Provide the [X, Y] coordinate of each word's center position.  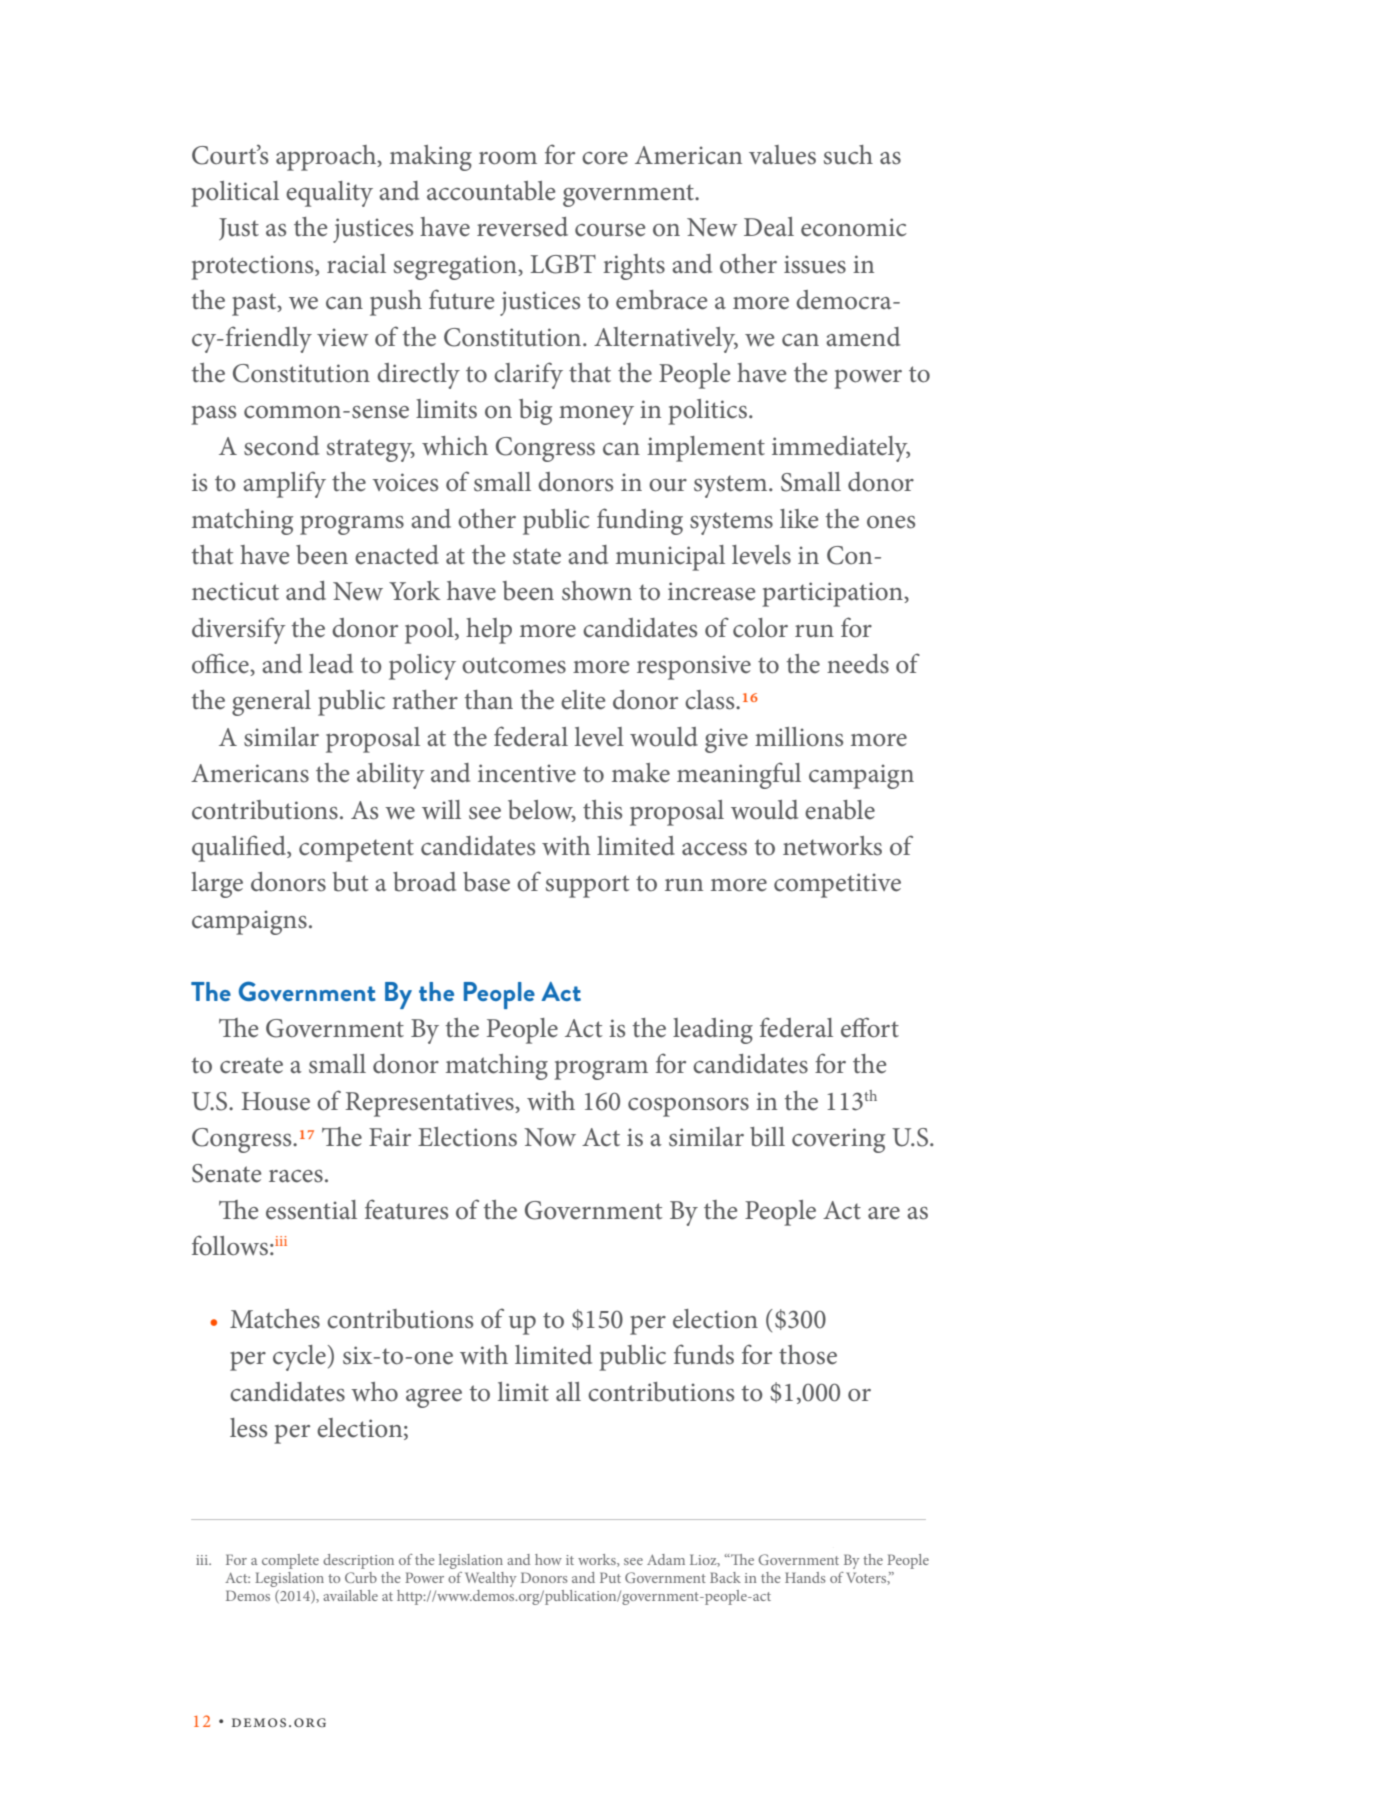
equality [329, 194]
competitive [837, 885]
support [587, 886]
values [782, 155]
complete [290, 1561]
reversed [522, 227]
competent [356, 850]
